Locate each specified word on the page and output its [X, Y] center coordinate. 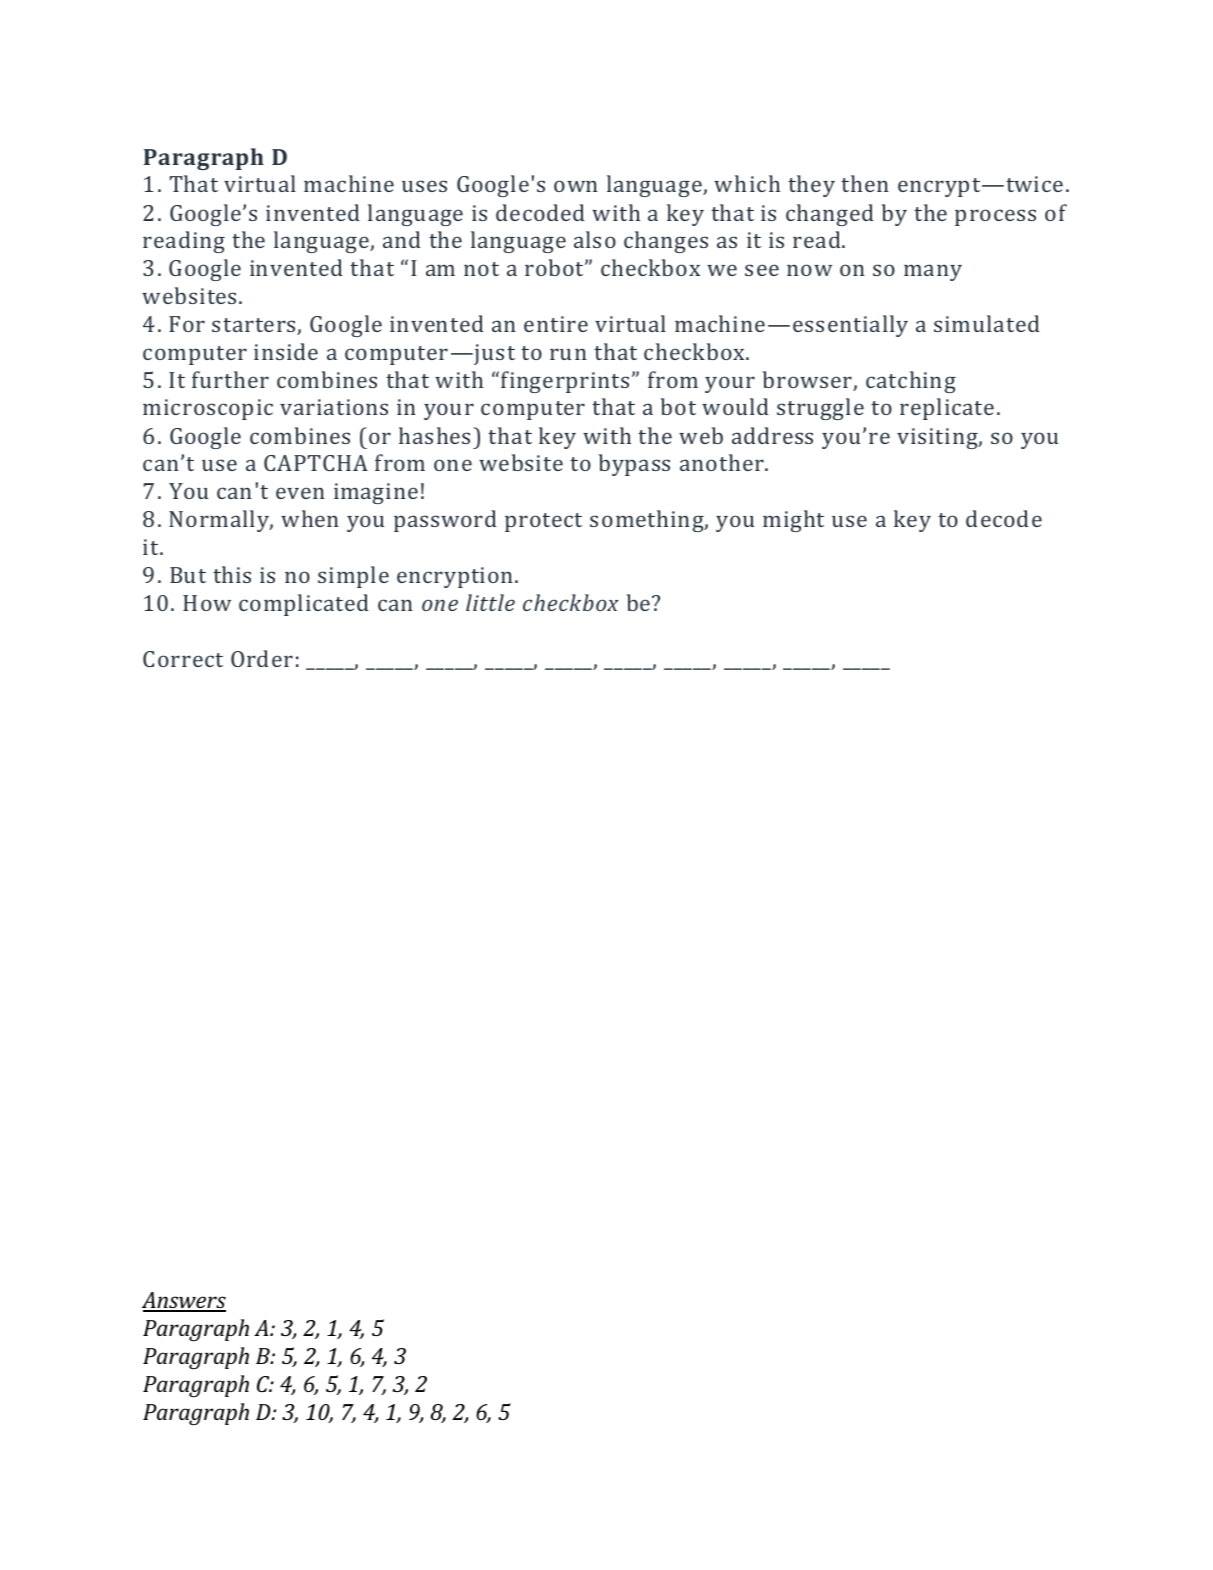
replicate [947, 409]
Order [262, 658]
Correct [183, 659]
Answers [184, 1301]
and [402, 239]
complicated [304, 605]
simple [353, 577]
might [793, 521]
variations [334, 407]
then [865, 183]
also [595, 239]
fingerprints [565, 382]
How [207, 603]
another [723, 462]
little [490, 602]
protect [543, 522]
